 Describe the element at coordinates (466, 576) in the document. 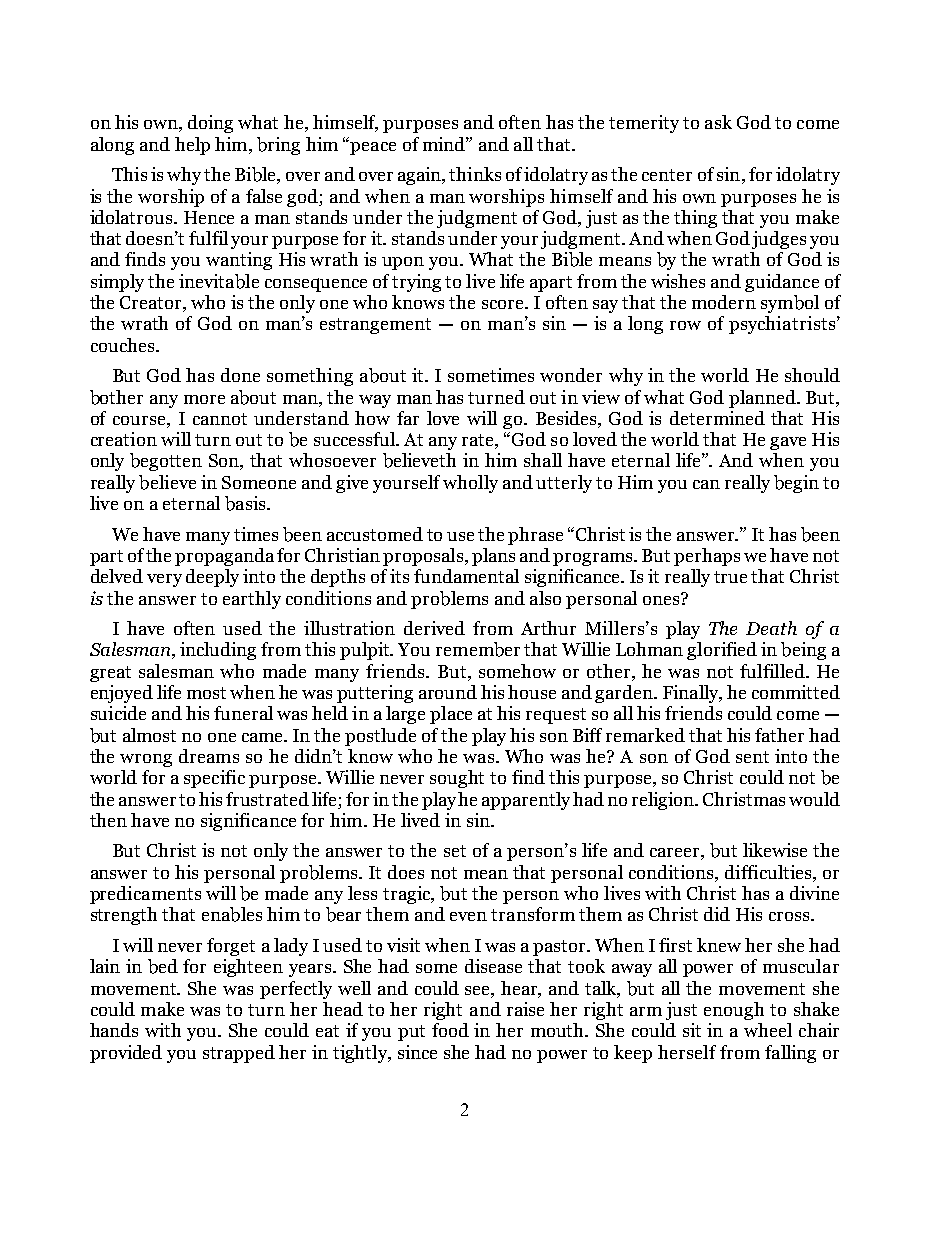

I see `fundamental` at that location.
